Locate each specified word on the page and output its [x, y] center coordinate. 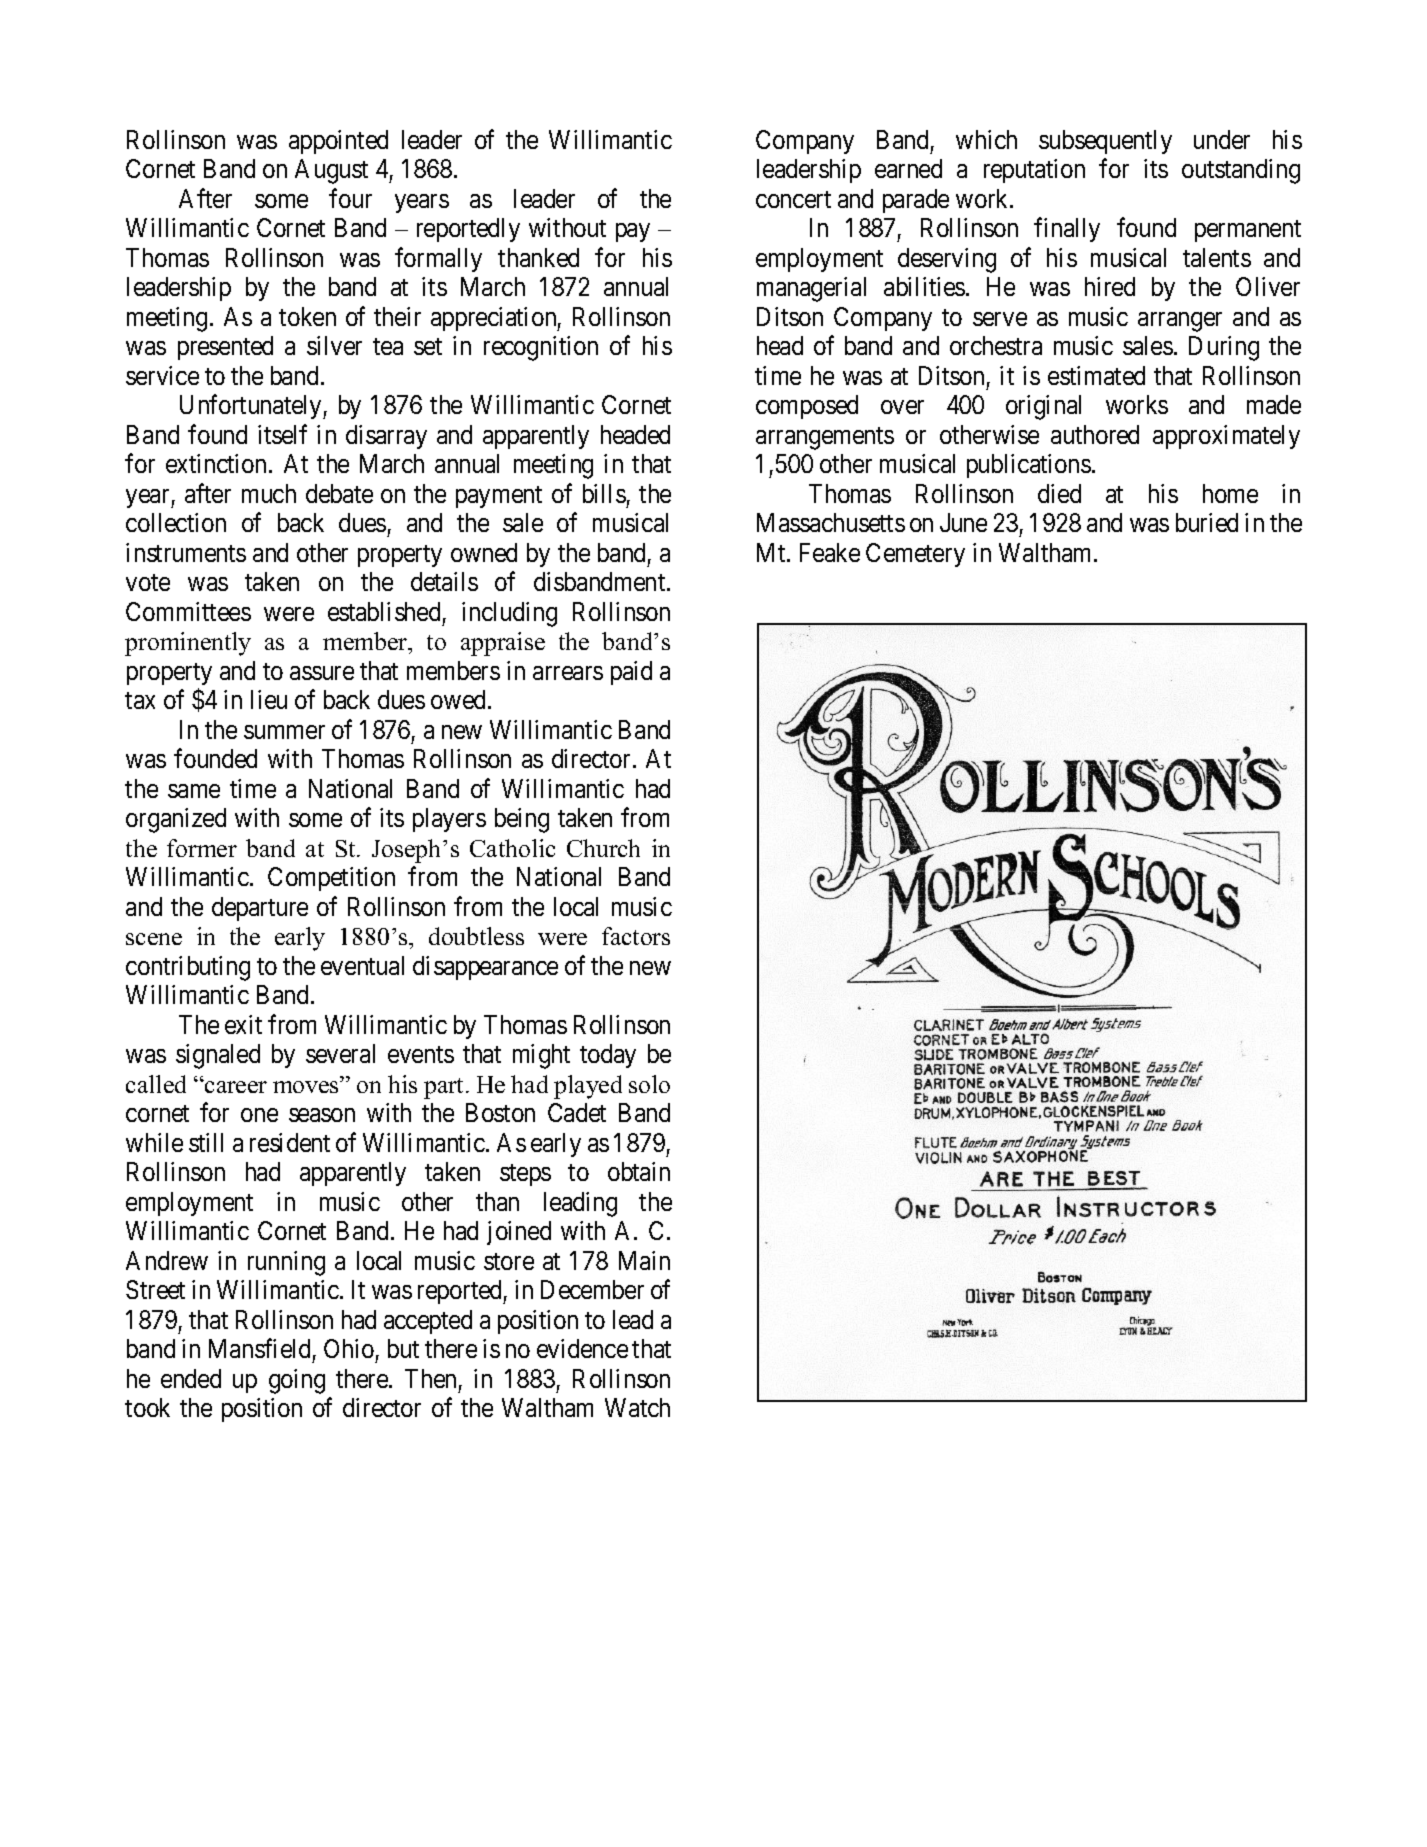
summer [284, 732]
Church [603, 848]
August [331, 171]
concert [793, 199]
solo [649, 1084]
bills [604, 493]
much [269, 493]
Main [644, 1260]
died [1059, 493]
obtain [639, 1171]
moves [307, 1087]
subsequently [1105, 142]
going [297, 1381]
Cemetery [915, 555]
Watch [637, 1407]
